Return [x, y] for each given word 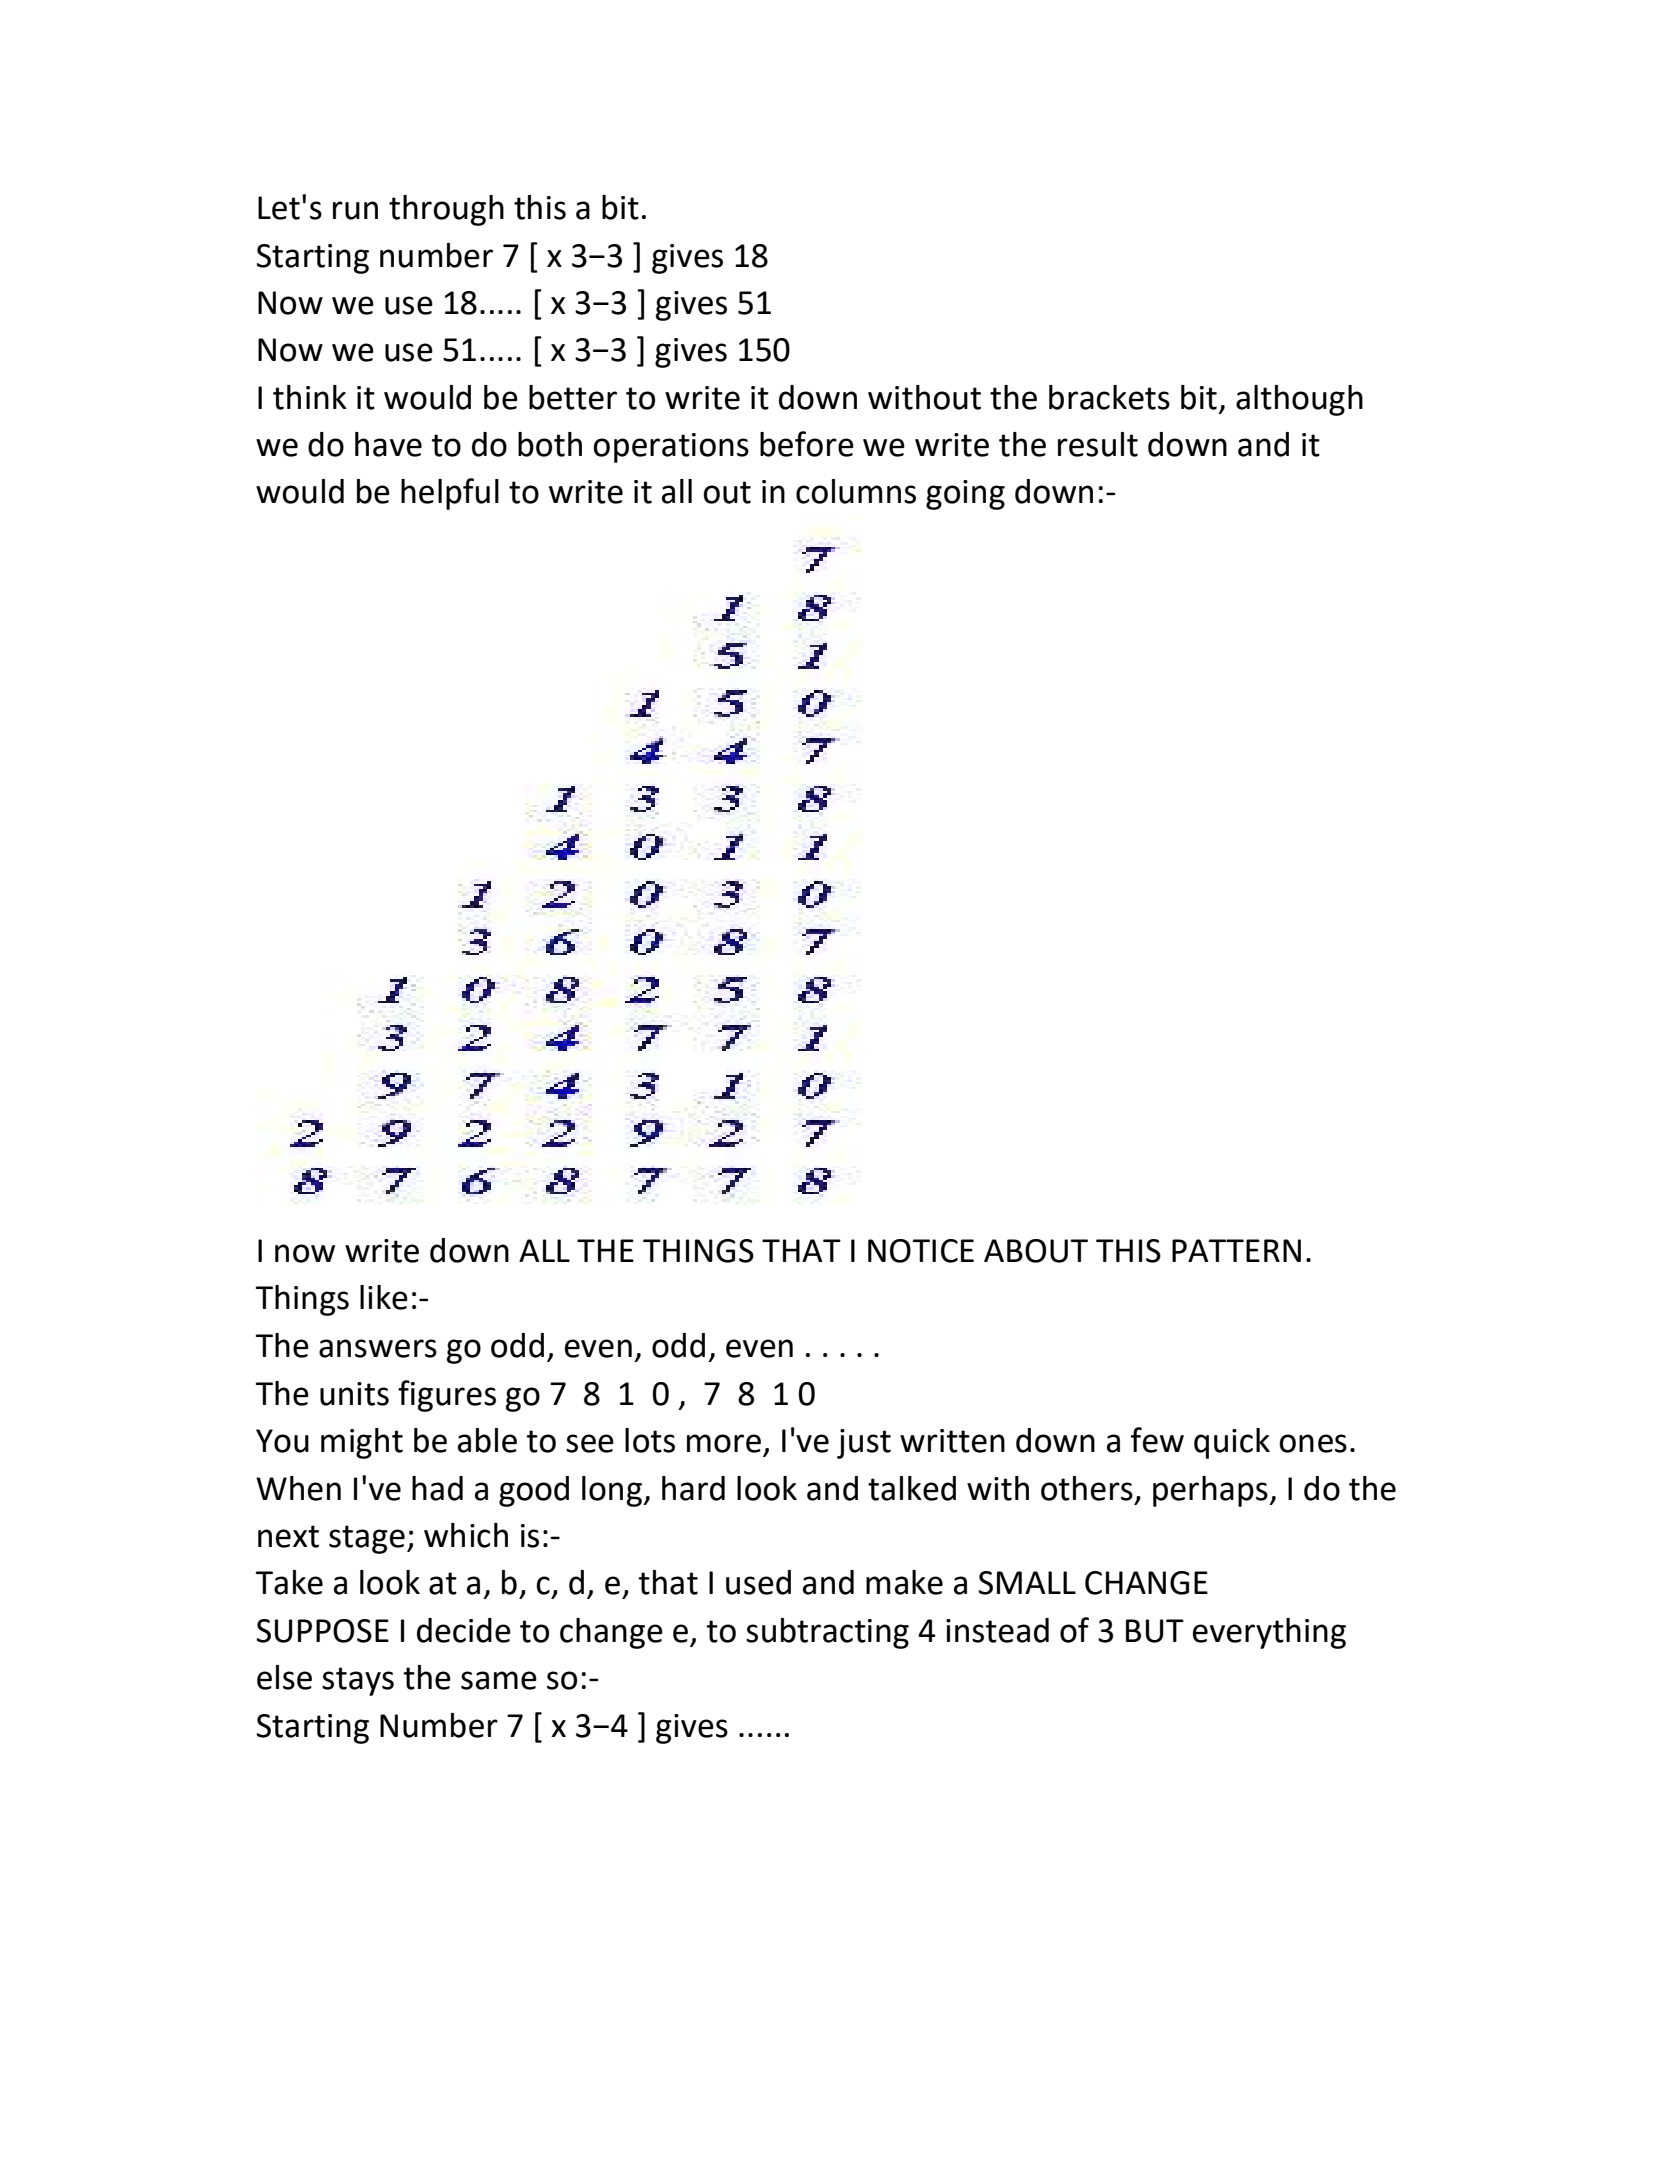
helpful [450, 494]
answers [378, 1348]
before [807, 444]
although [1299, 400]
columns [856, 491]
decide [464, 1630]
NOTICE [921, 1251]
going [965, 495]
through [446, 210]
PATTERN [1236, 1250]
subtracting [827, 1633]
